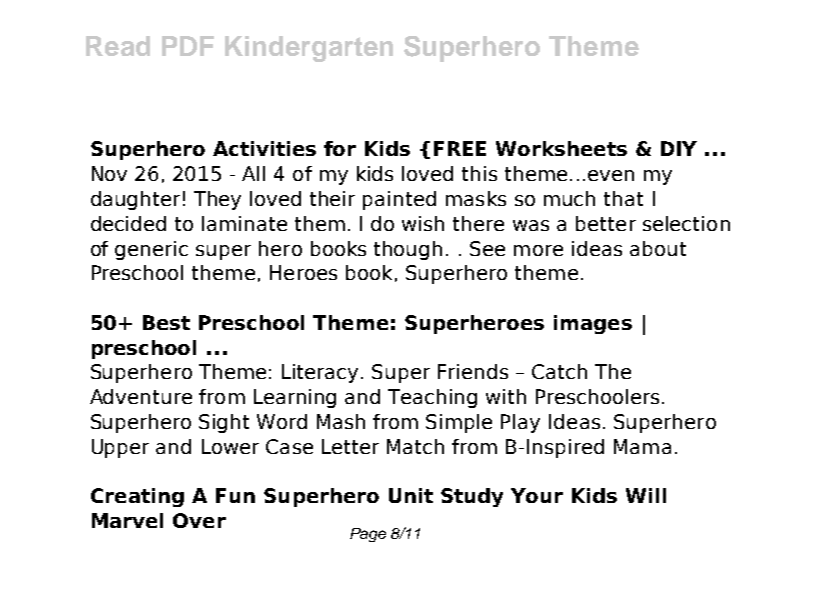 This page has height=590, width=831. Describe the element at coordinates (561, 148) in the page. I see `Worksheets` at that location.
